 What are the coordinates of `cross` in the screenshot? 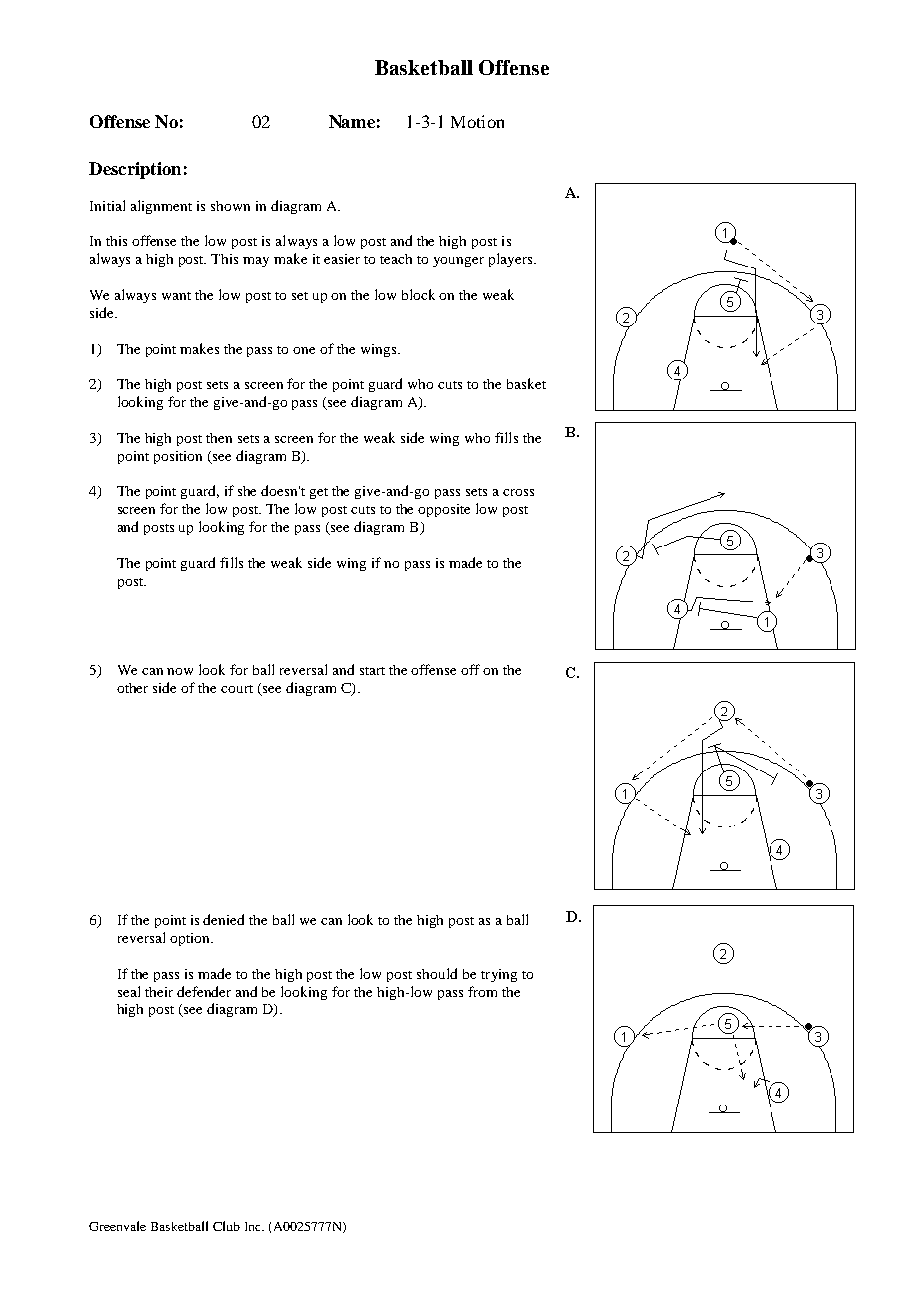 It's located at (518, 492).
